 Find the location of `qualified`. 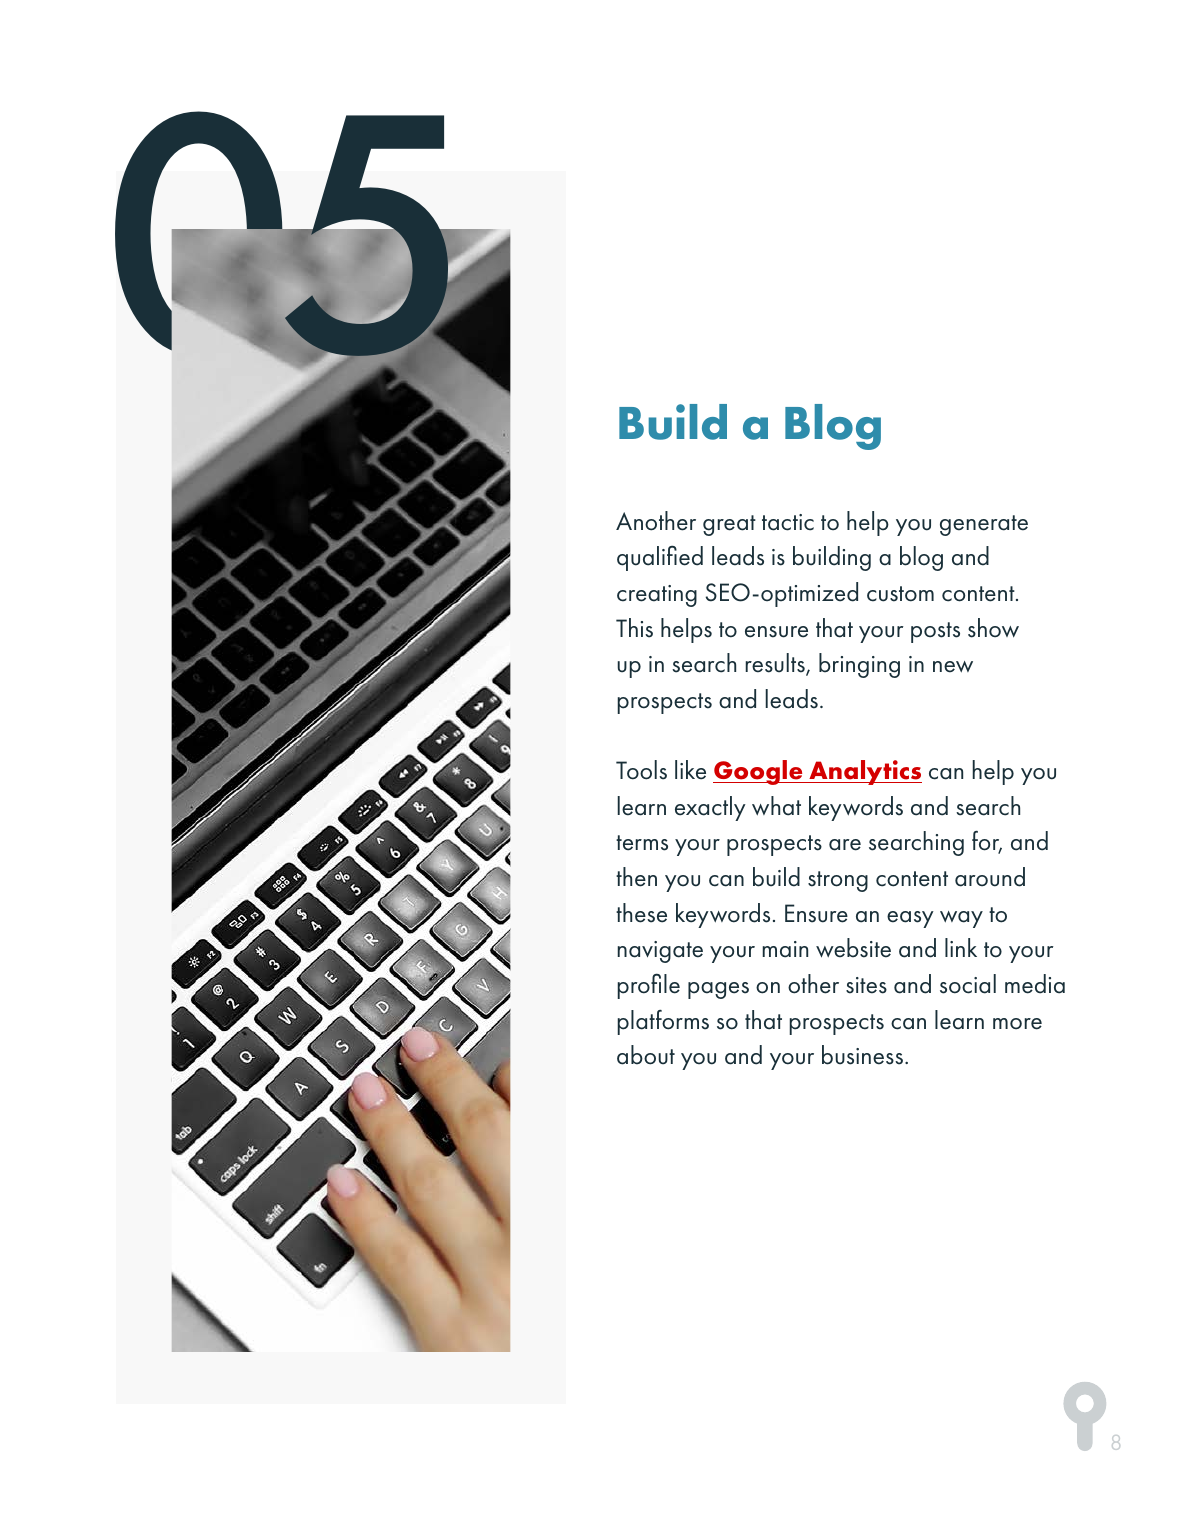

qualified is located at coordinates (660, 558).
